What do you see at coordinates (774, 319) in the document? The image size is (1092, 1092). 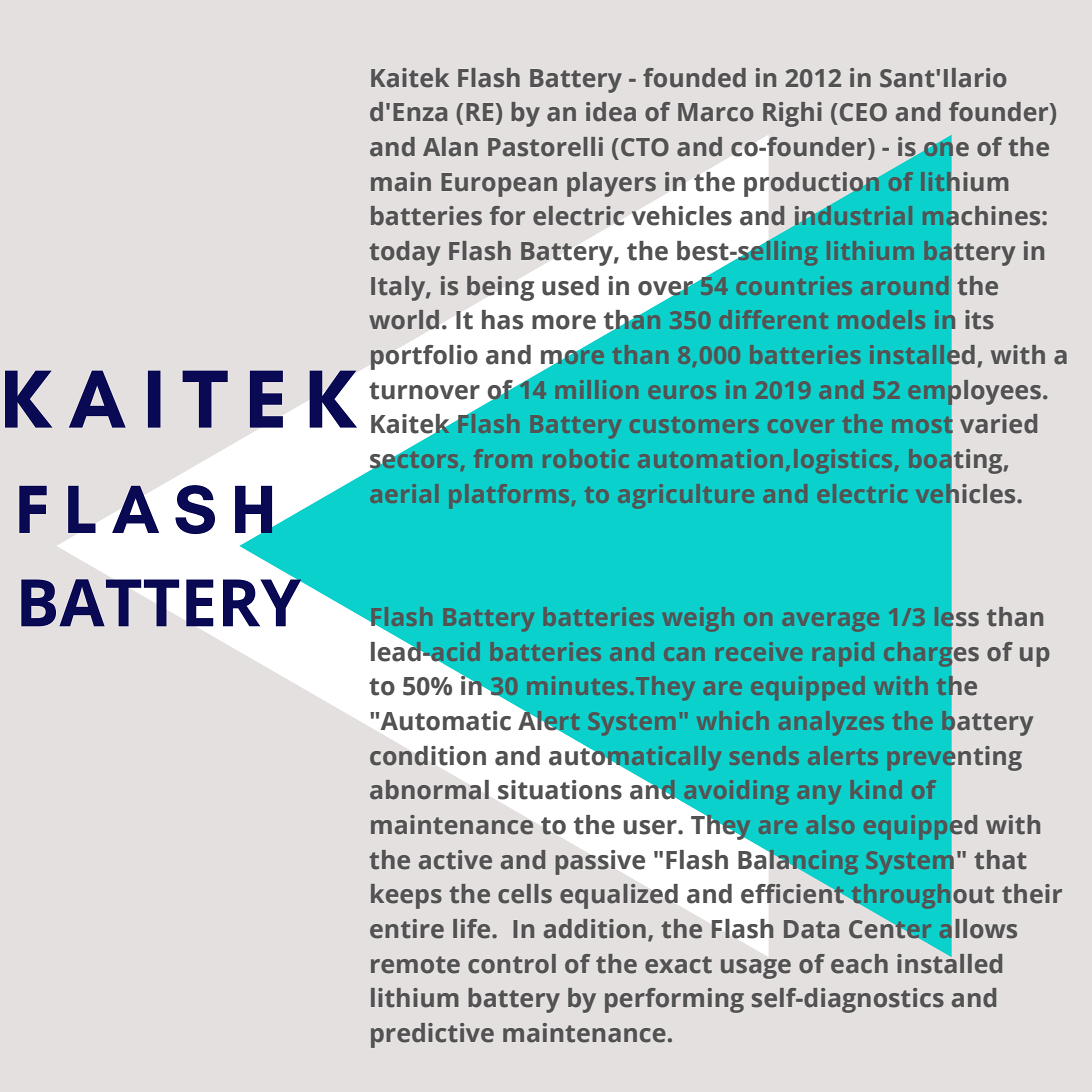 I see `different` at bounding box center [774, 319].
